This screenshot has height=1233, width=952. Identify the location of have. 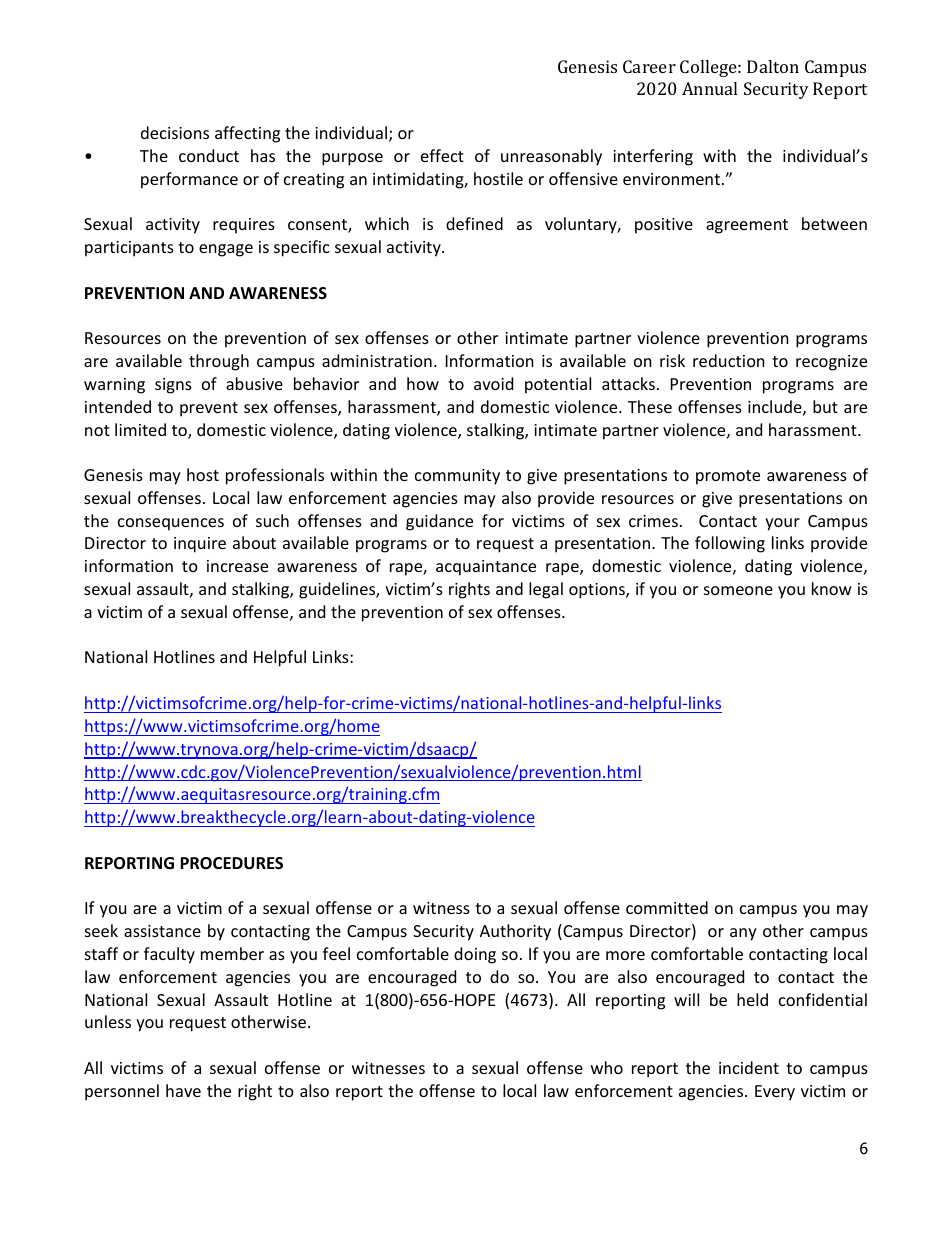
(183, 1090).
